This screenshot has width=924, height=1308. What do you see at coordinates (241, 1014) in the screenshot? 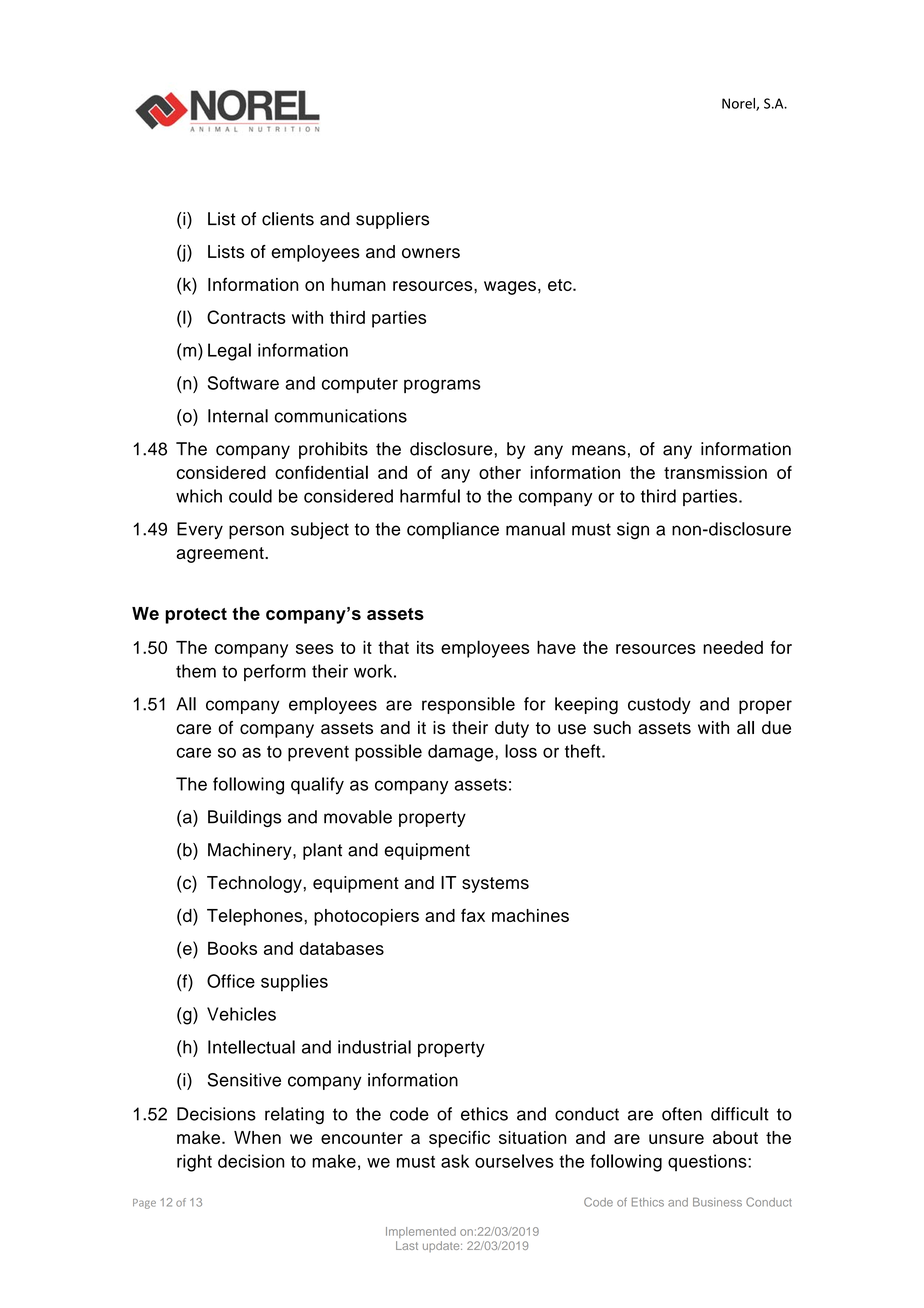
I see `Vehicles` at bounding box center [241, 1014].
